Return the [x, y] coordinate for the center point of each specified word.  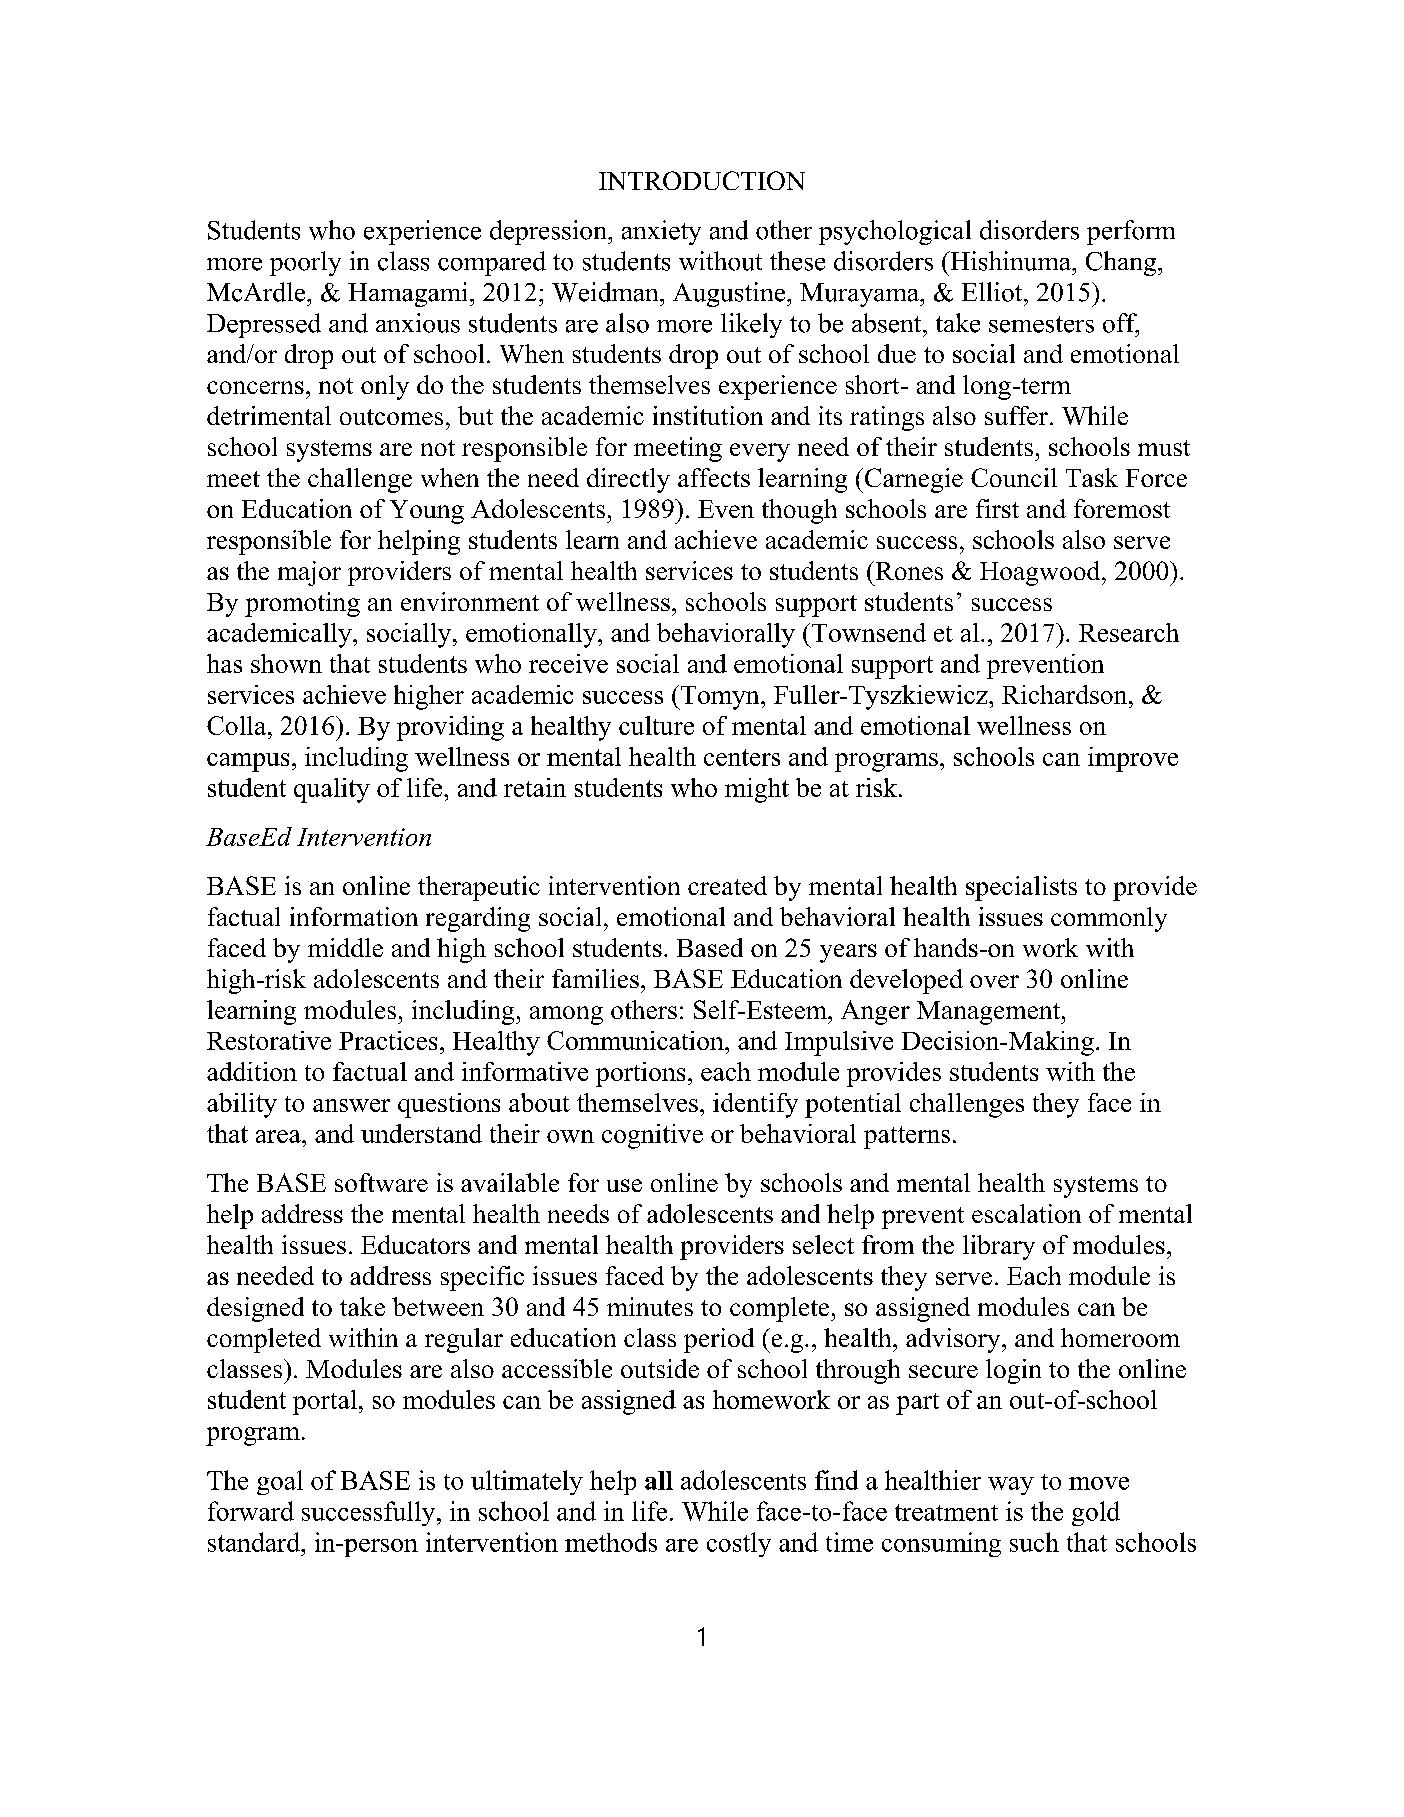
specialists [1021, 888]
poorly [305, 263]
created [727, 885]
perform [1131, 232]
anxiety [661, 232]
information [354, 916]
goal [280, 1482]
